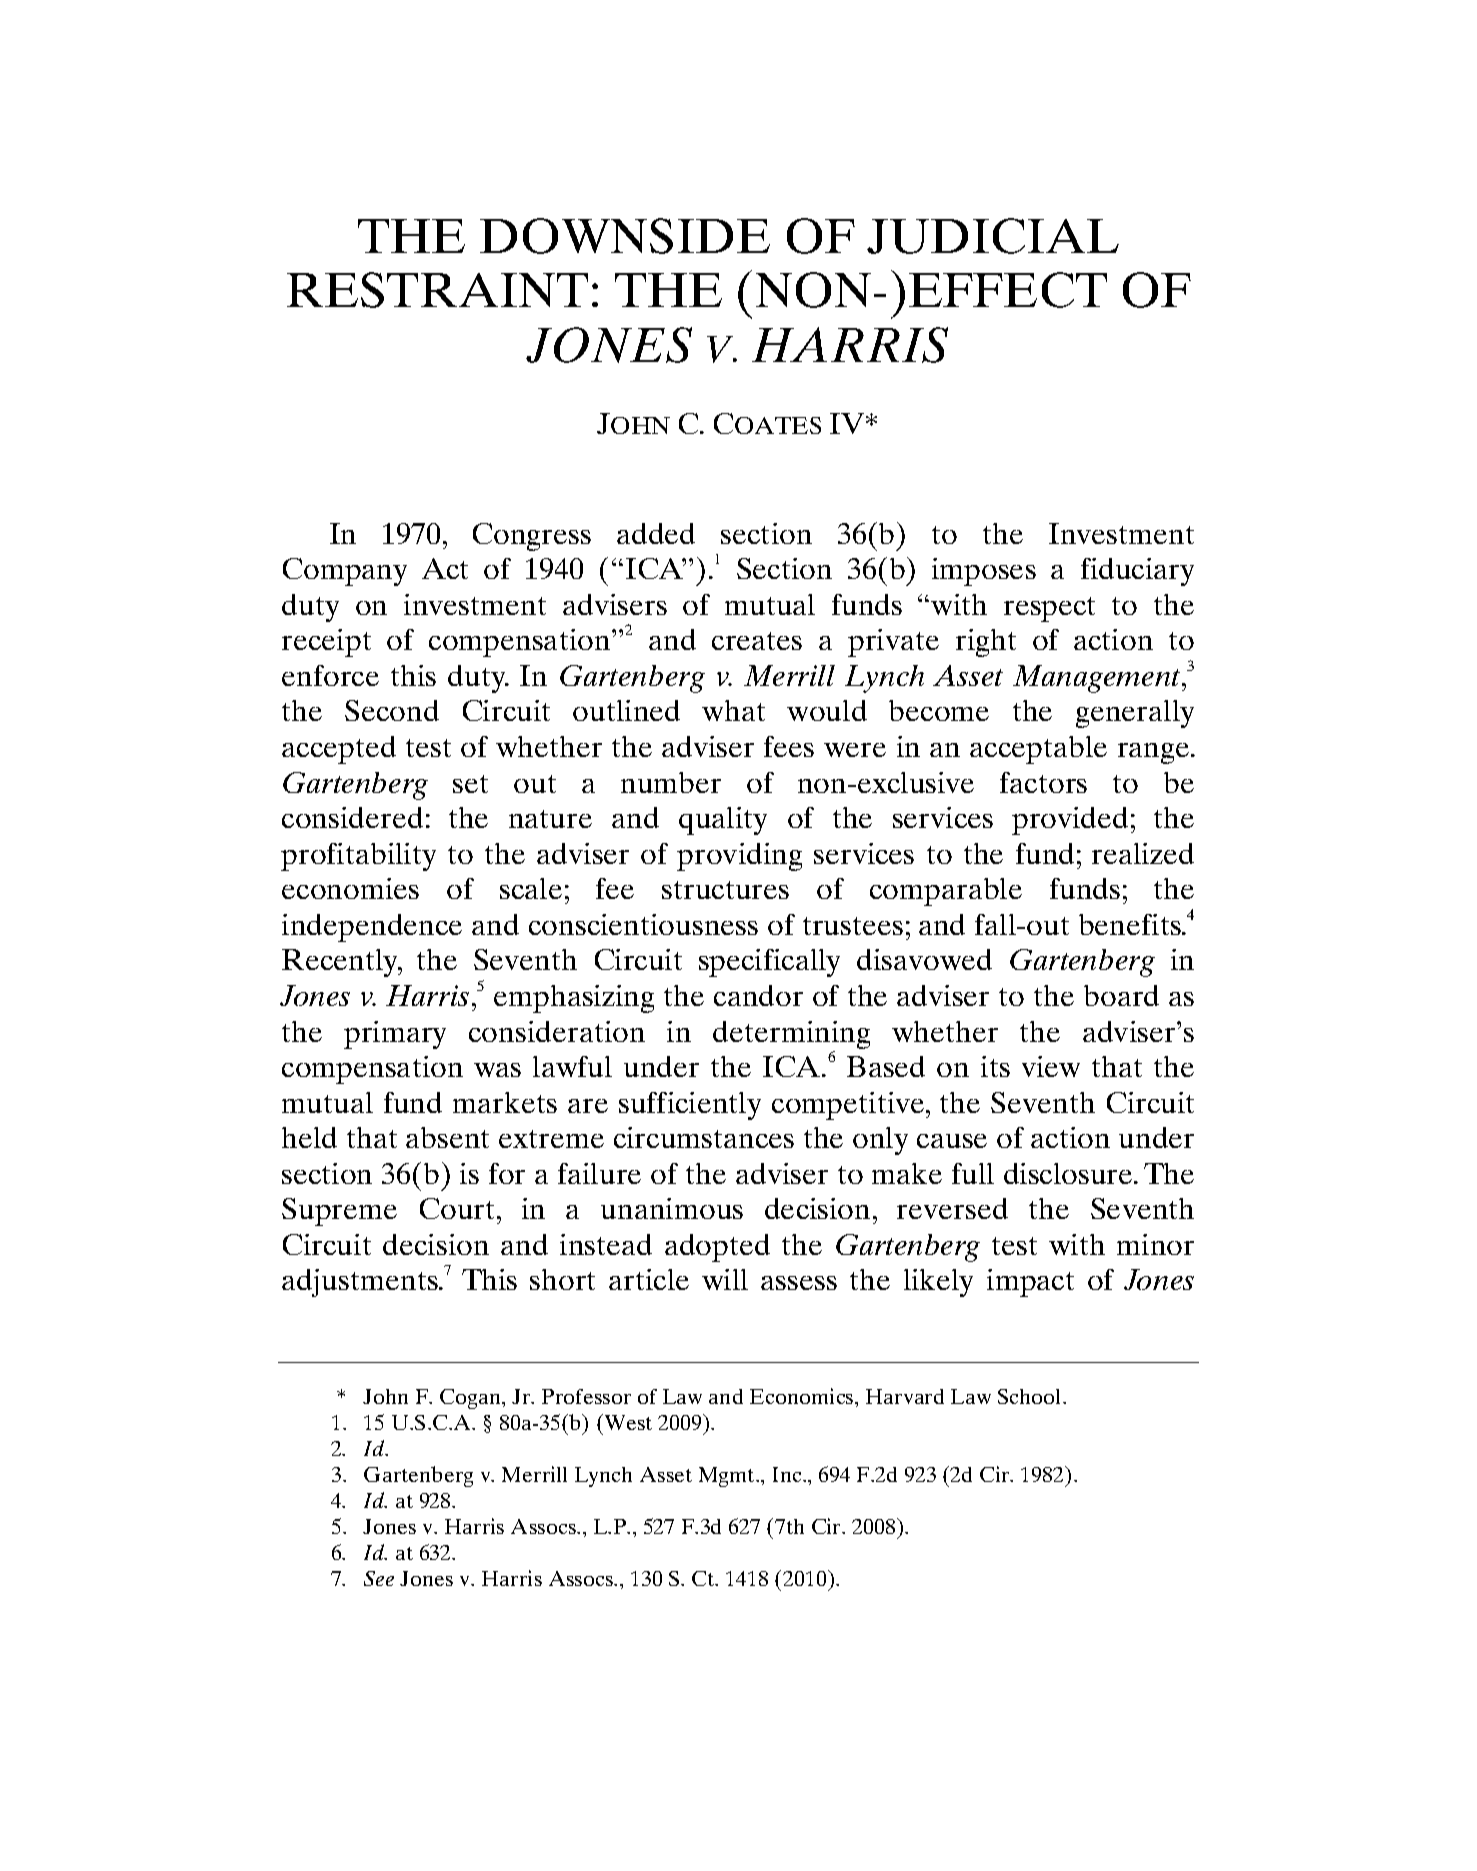 The width and height of the screenshot is (1477, 1871). I want to click on School, so click(1031, 1396).
